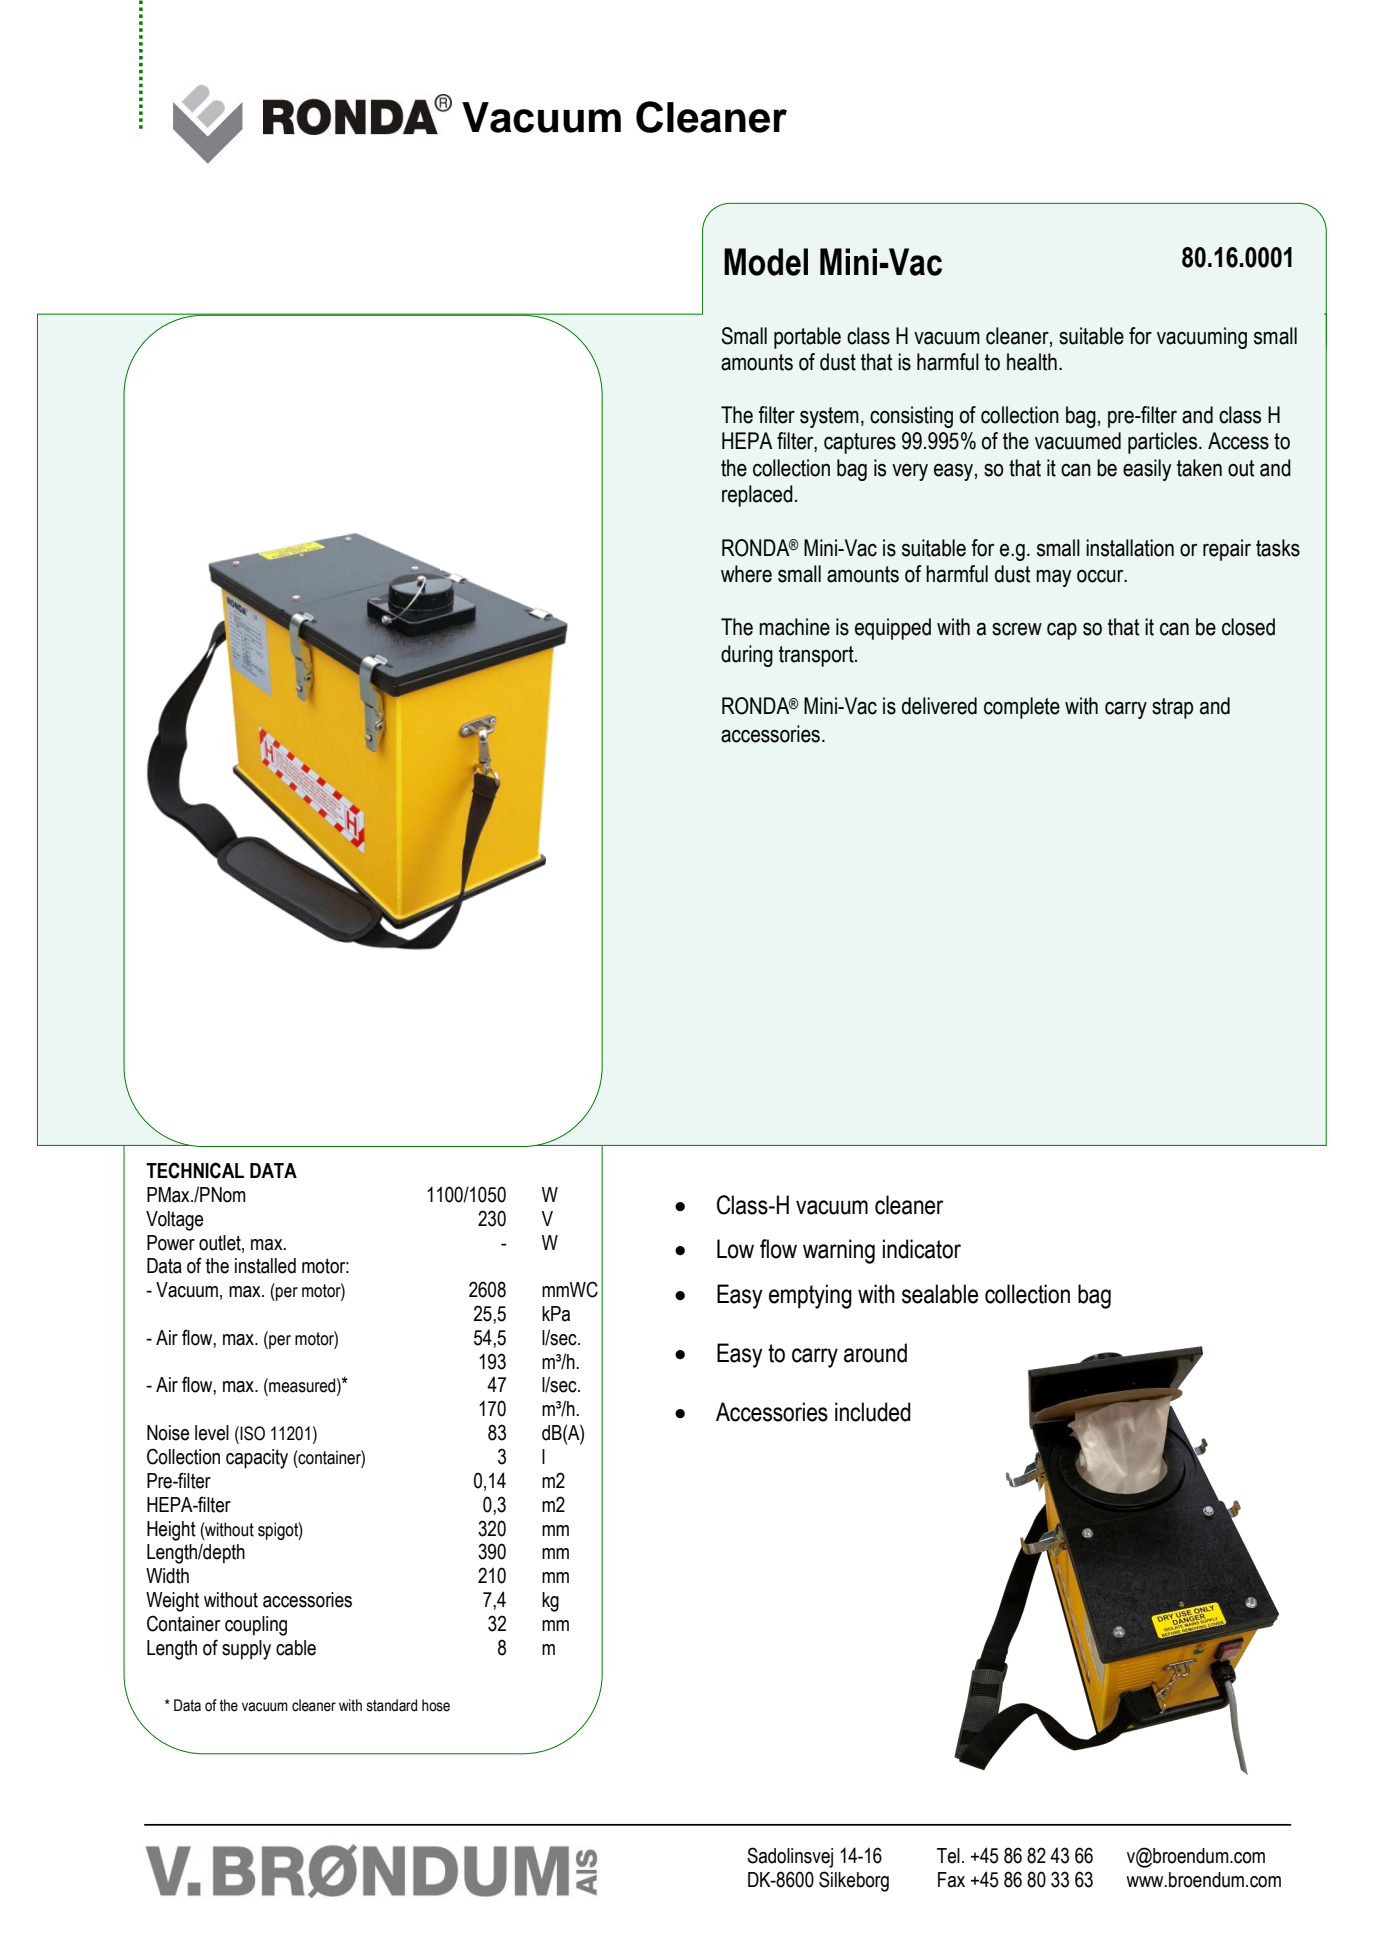  Describe the element at coordinates (747, 656) in the image. I see `during` at that location.
